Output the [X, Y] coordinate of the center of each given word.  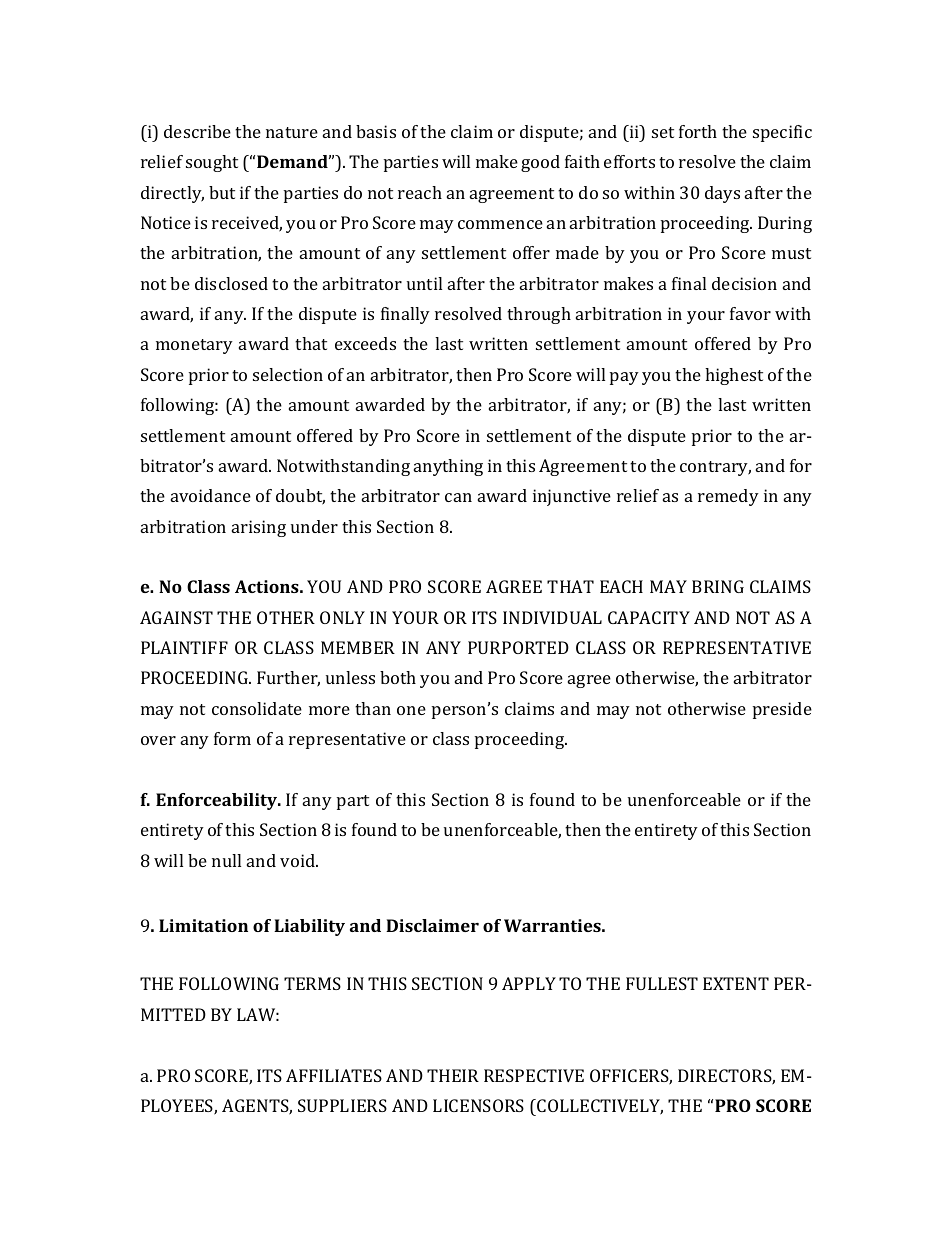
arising [259, 528]
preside [782, 710]
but [222, 192]
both [398, 677]
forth [698, 131]
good [540, 163]
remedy [728, 497]
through [539, 315]
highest [734, 376]
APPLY [529, 983]
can [458, 497]
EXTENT [736, 983]
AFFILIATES [334, 1075]
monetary [194, 346]
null [226, 860]
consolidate [257, 708]
